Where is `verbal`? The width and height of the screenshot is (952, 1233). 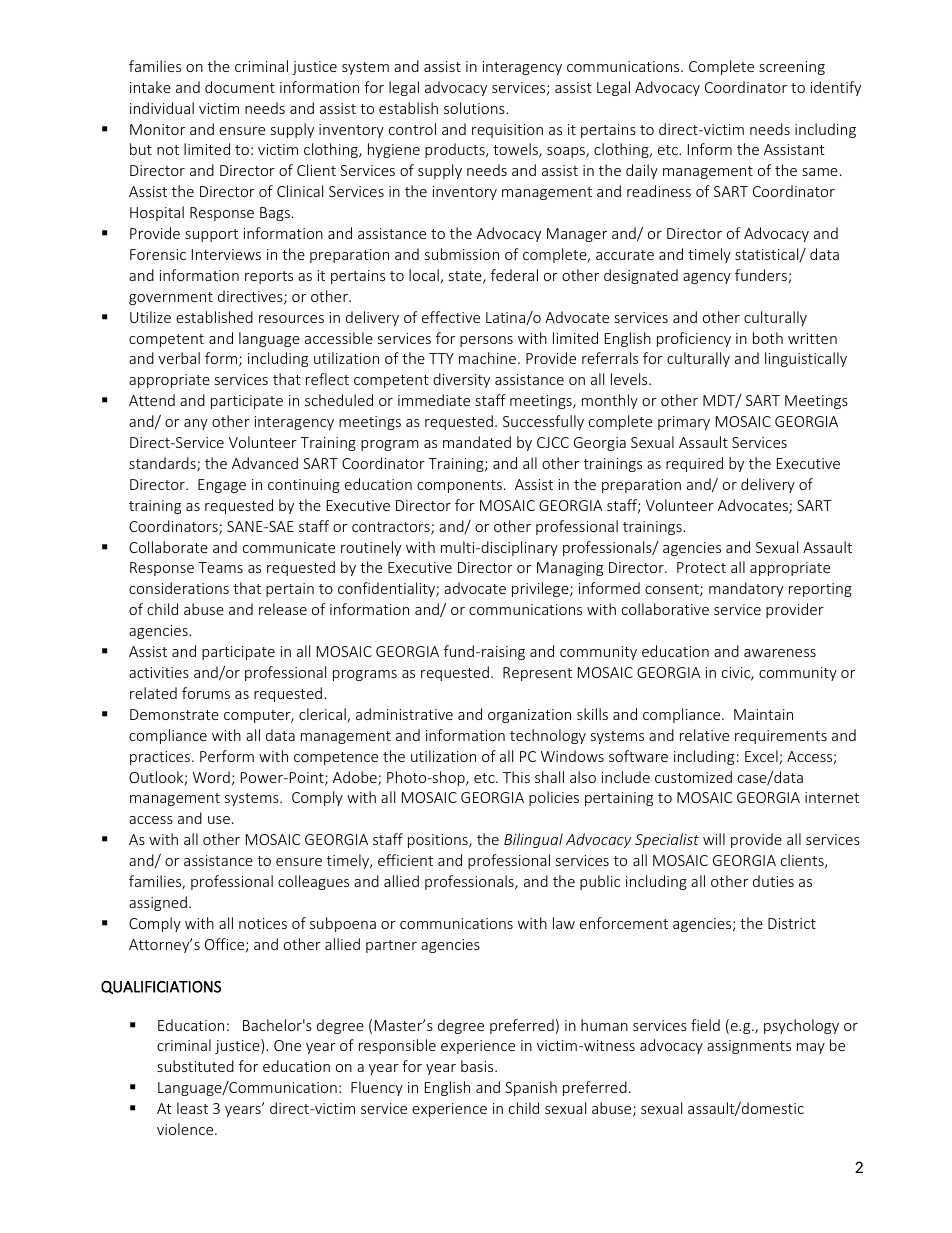 verbal is located at coordinates (179, 358).
